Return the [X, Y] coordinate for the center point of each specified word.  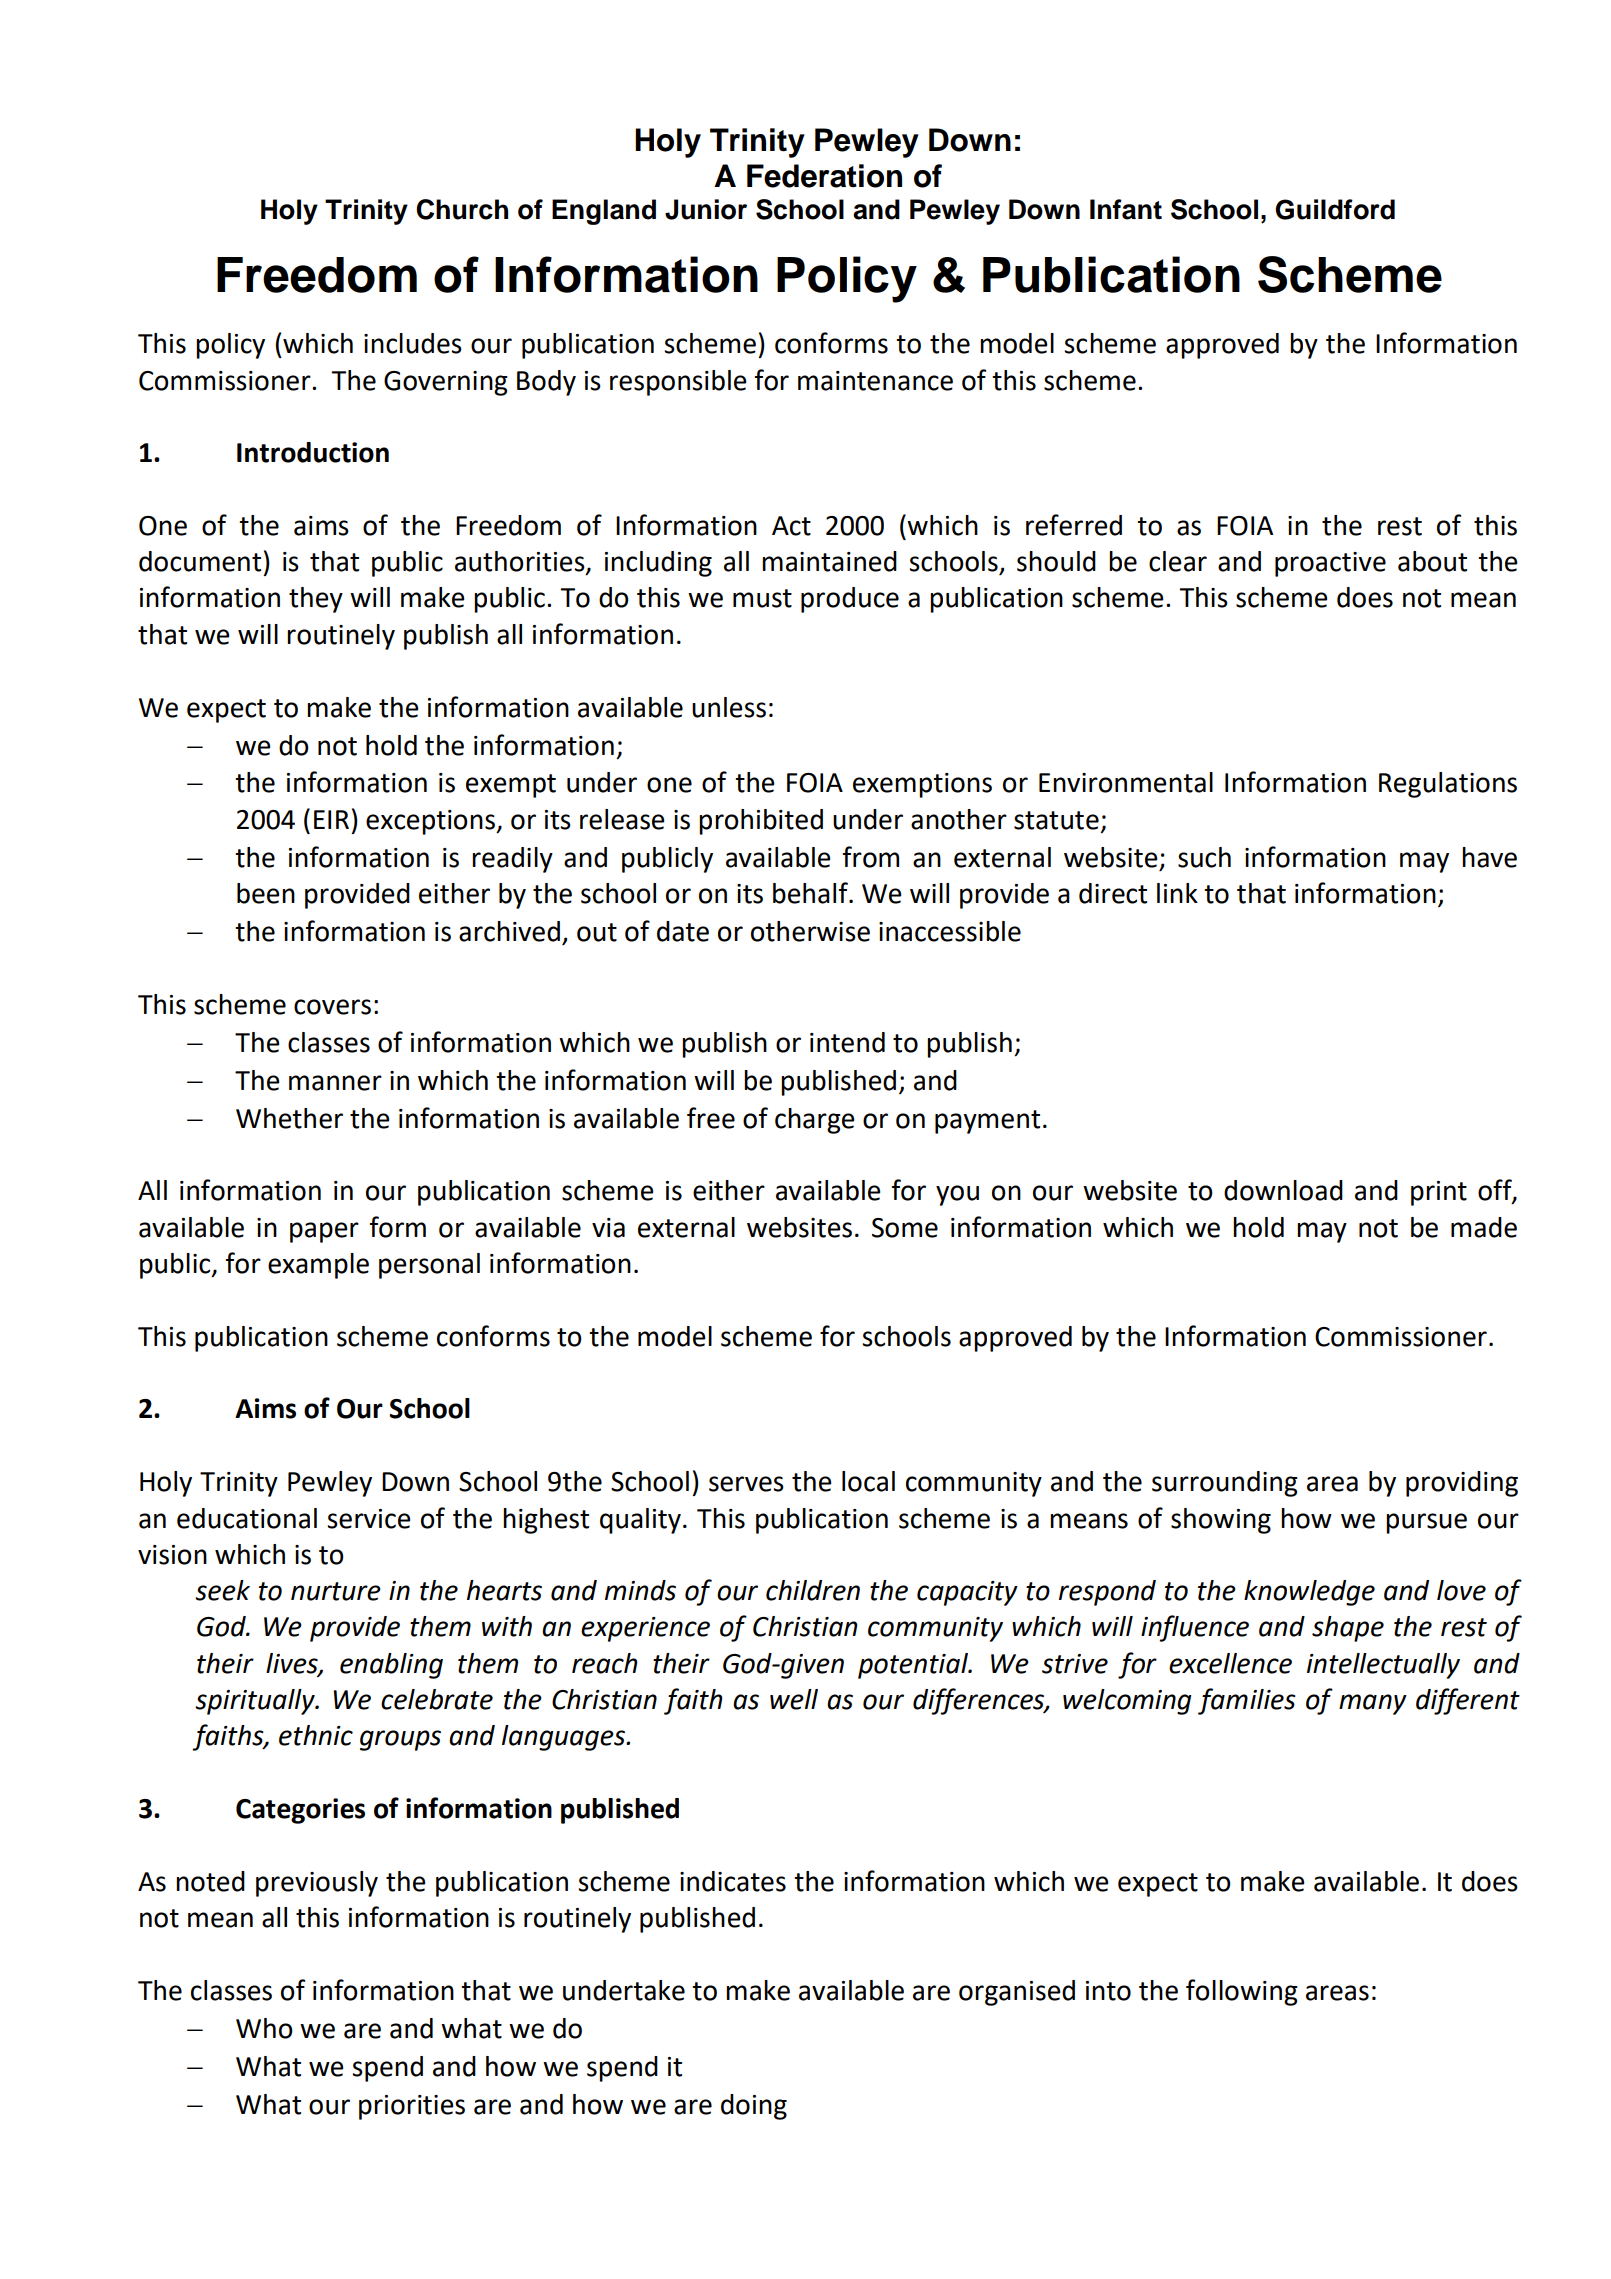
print [1439, 1193]
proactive [1330, 564]
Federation [824, 176]
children [813, 1590]
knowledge [1309, 1593]
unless [729, 707]
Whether [289, 1118]
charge [815, 1121]
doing [754, 2107]
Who [264, 2028]
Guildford [1335, 209]
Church [462, 209]
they [316, 600]
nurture [336, 1591]
